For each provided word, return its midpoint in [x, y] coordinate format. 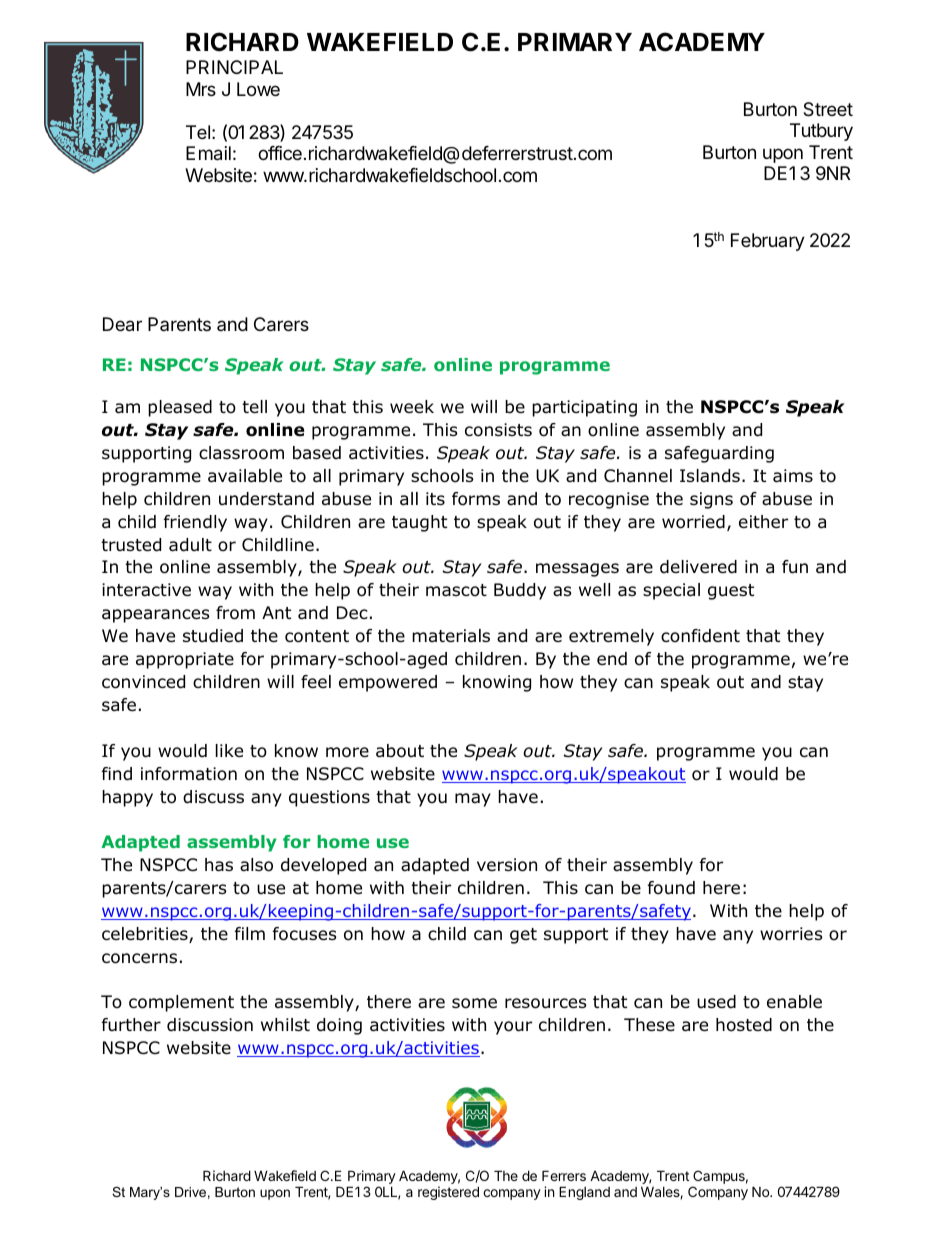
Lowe [258, 89]
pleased [180, 408]
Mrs [201, 89]
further [131, 1025]
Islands [710, 476]
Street [828, 109]
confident [700, 636]
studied [213, 636]
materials [451, 636]
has [219, 865]
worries [791, 934]
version [507, 865]
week [412, 407]
